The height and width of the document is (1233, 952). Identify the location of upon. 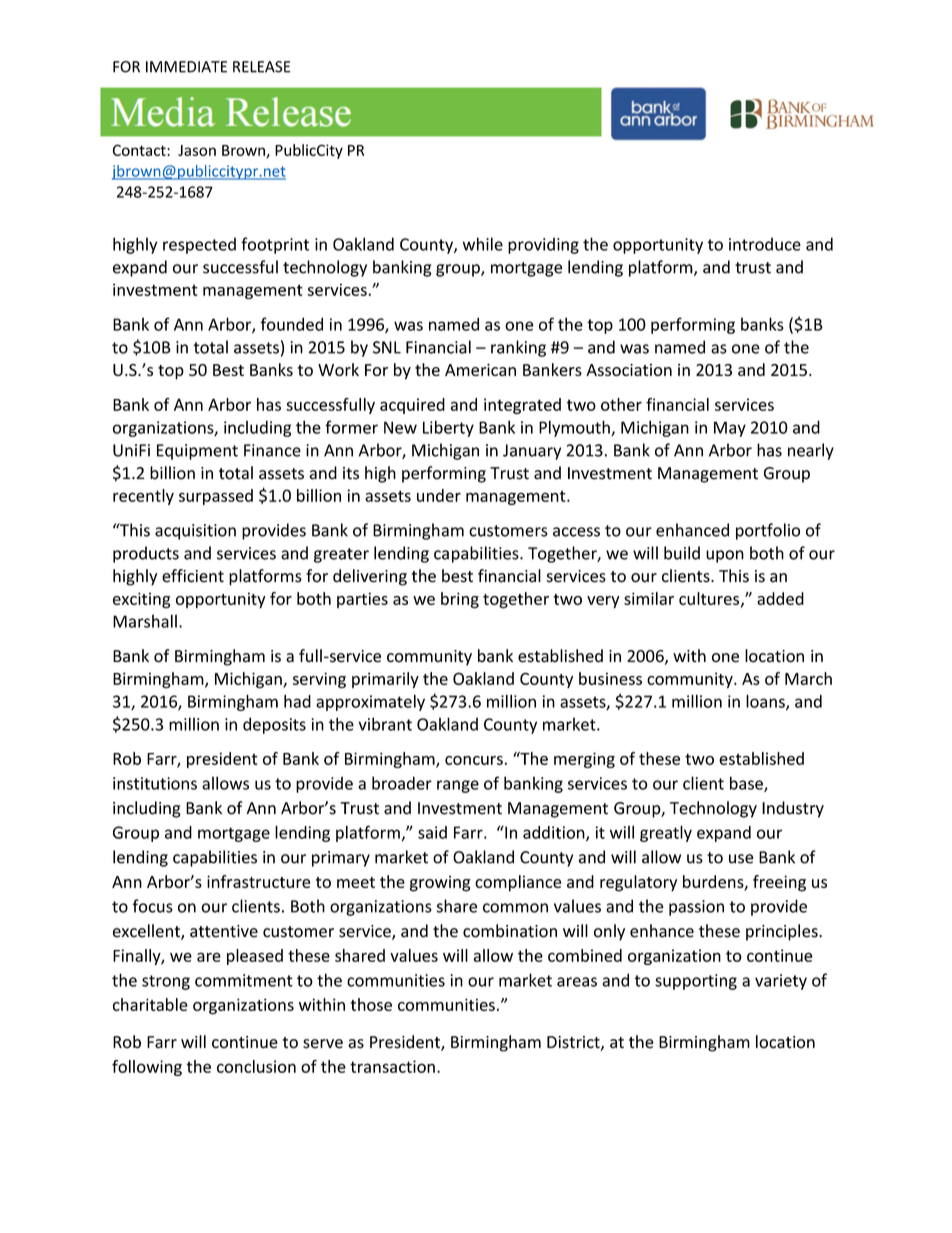
(725, 556).
